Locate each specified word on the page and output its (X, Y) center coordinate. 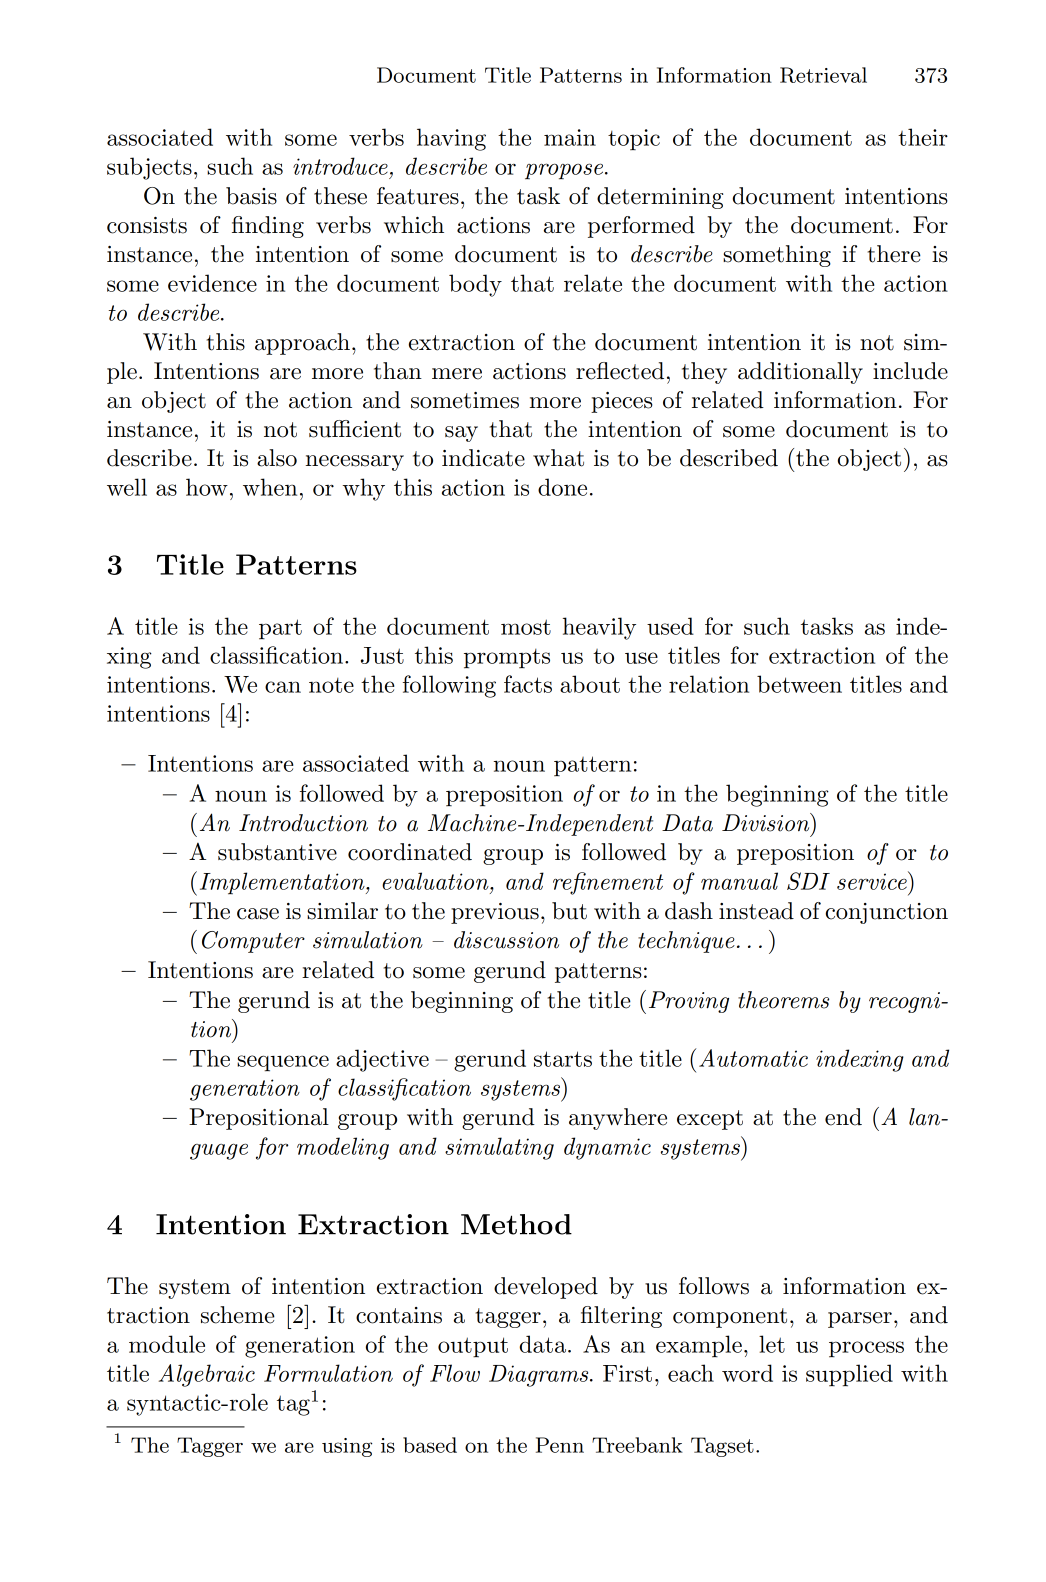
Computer (253, 942)
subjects (149, 168)
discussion (506, 940)
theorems (783, 1000)
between (799, 684)
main (570, 137)
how (207, 487)
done (562, 487)
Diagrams (540, 1376)
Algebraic (207, 1375)
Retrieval (823, 75)
